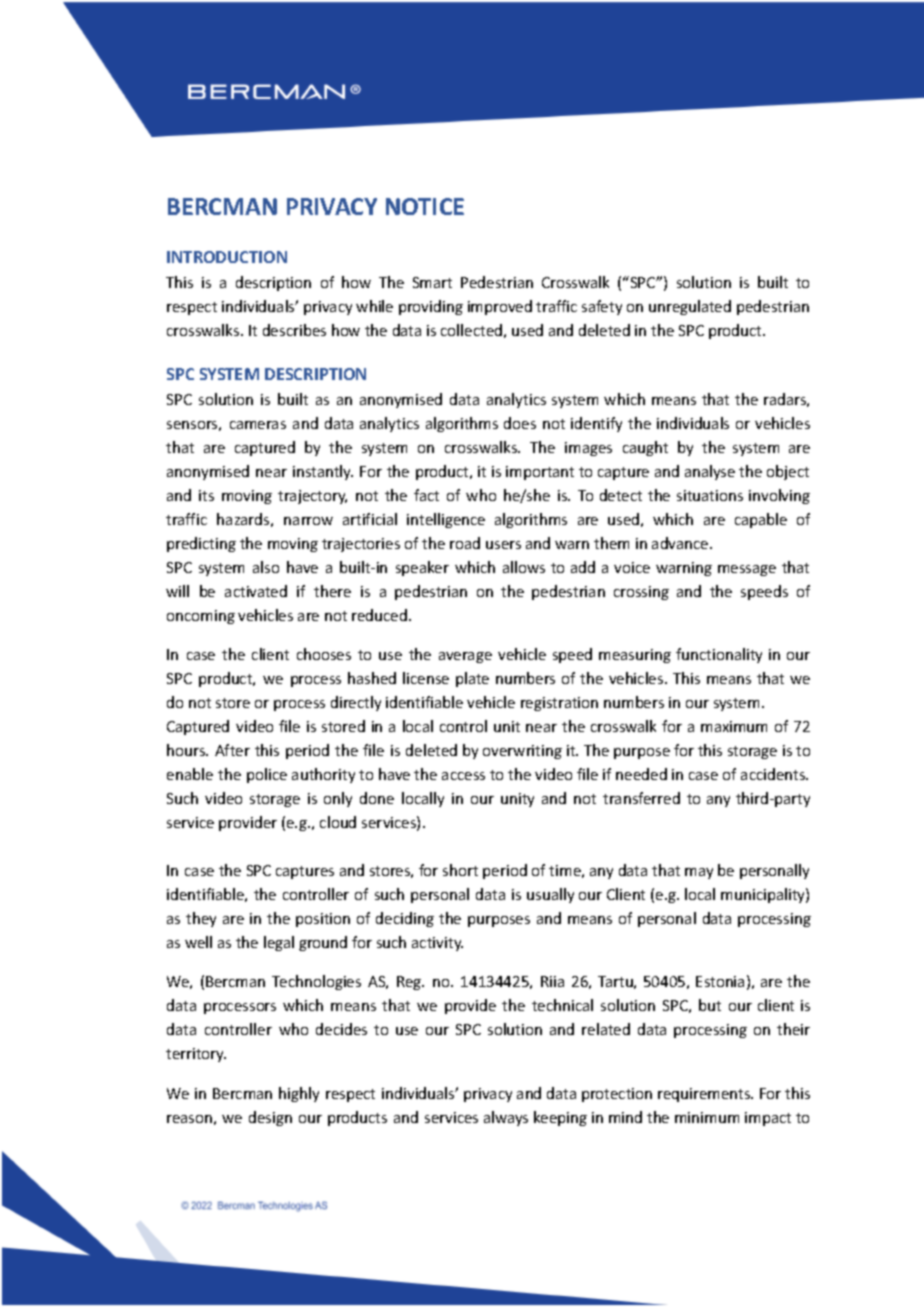 The width and height of the screenshot is (924, 1307). What do you see at coordinates (324, 654) in the screenshot?
I see `chooses` at bounding box center [324, 654].
